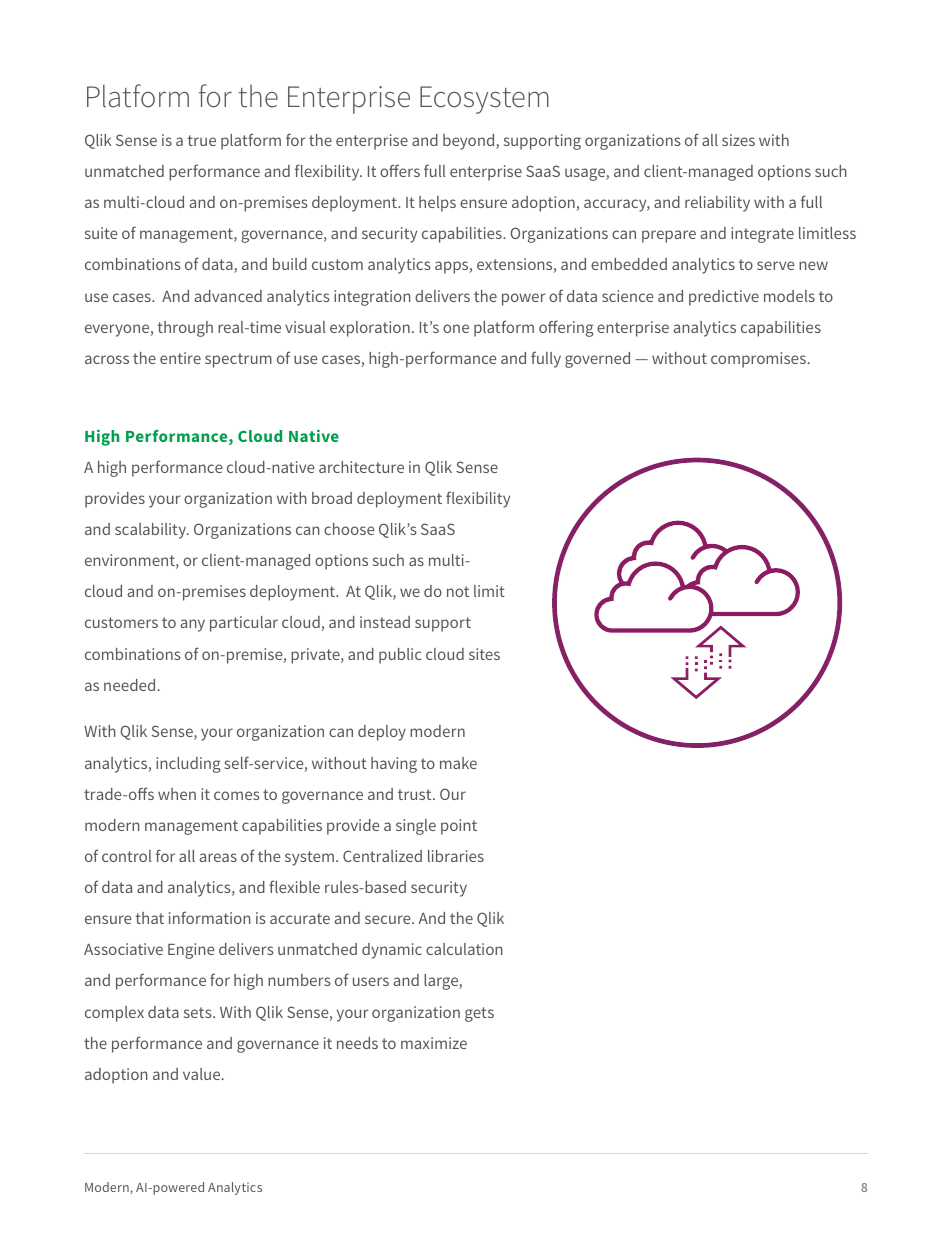 The image size is (952, 1233). Describe the element at coordinates (458, 591) in the screenshot. I see `not` at that location.
